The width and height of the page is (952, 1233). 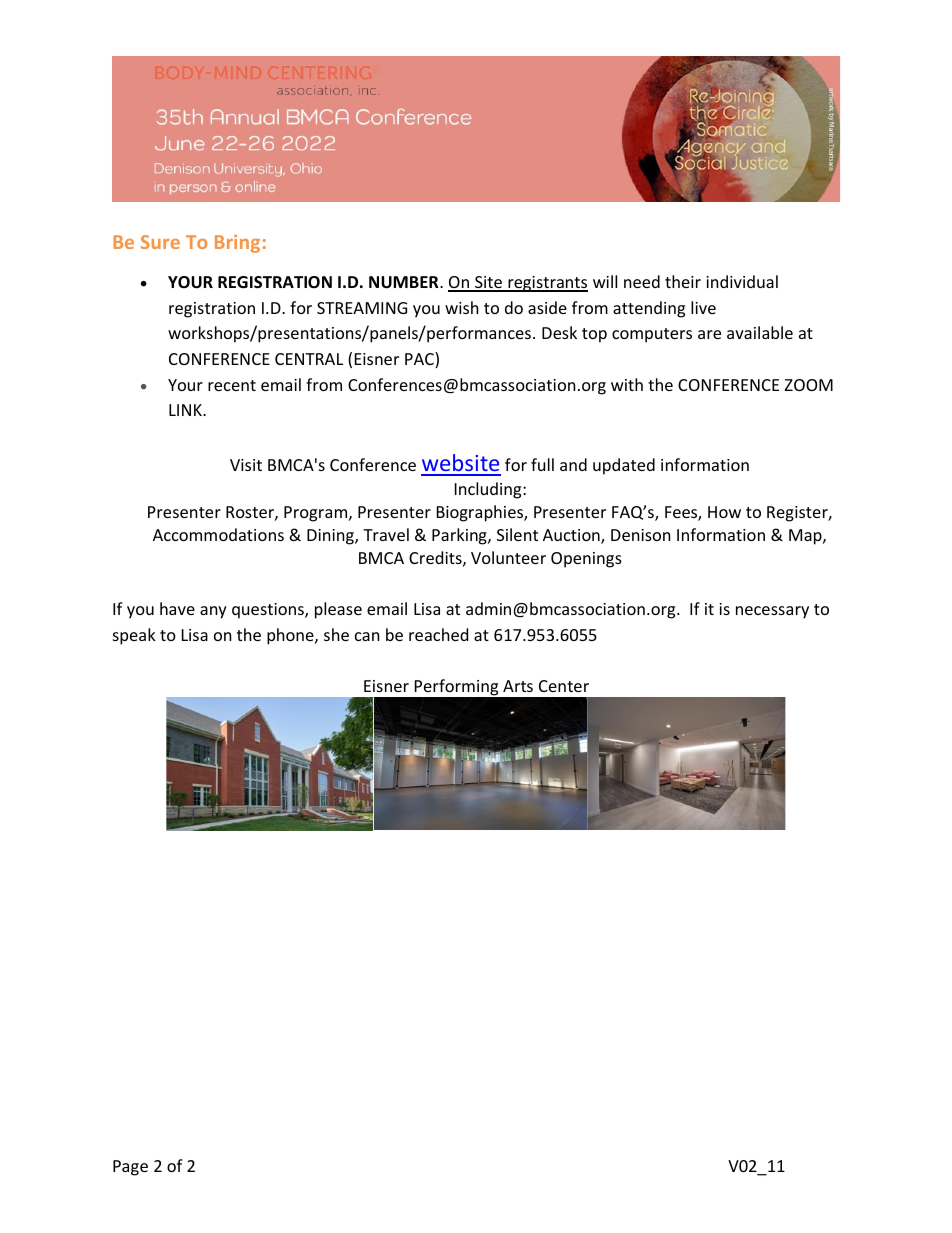 I want to click on wish, so click(x=462, y=307).
